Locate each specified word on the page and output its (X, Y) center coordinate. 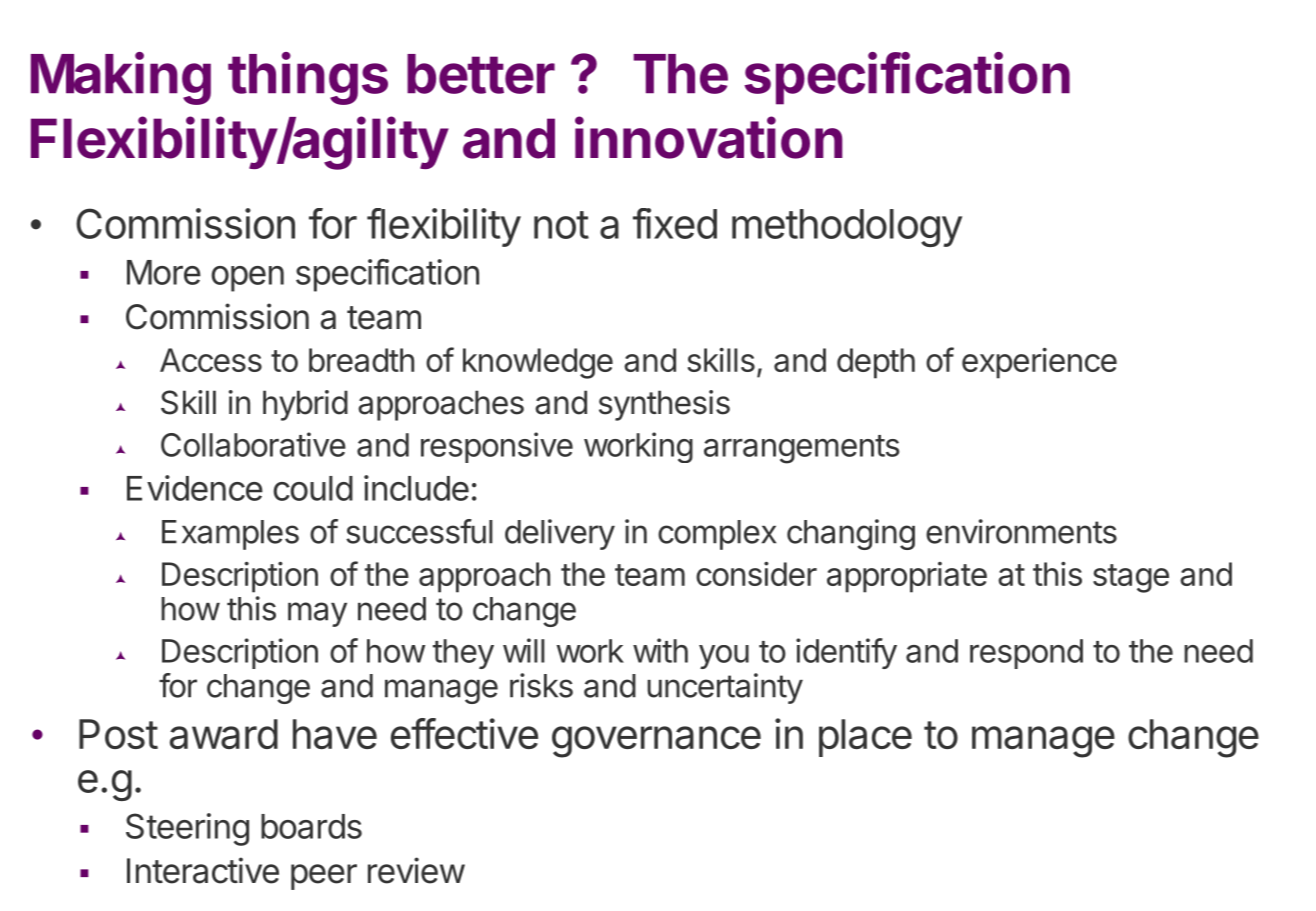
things (308, 78)
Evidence (195, 488)
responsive (497, 447)
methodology (847, 228)
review (416, 870)
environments (1021, 531)
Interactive (203, 870)
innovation (709, 137)
